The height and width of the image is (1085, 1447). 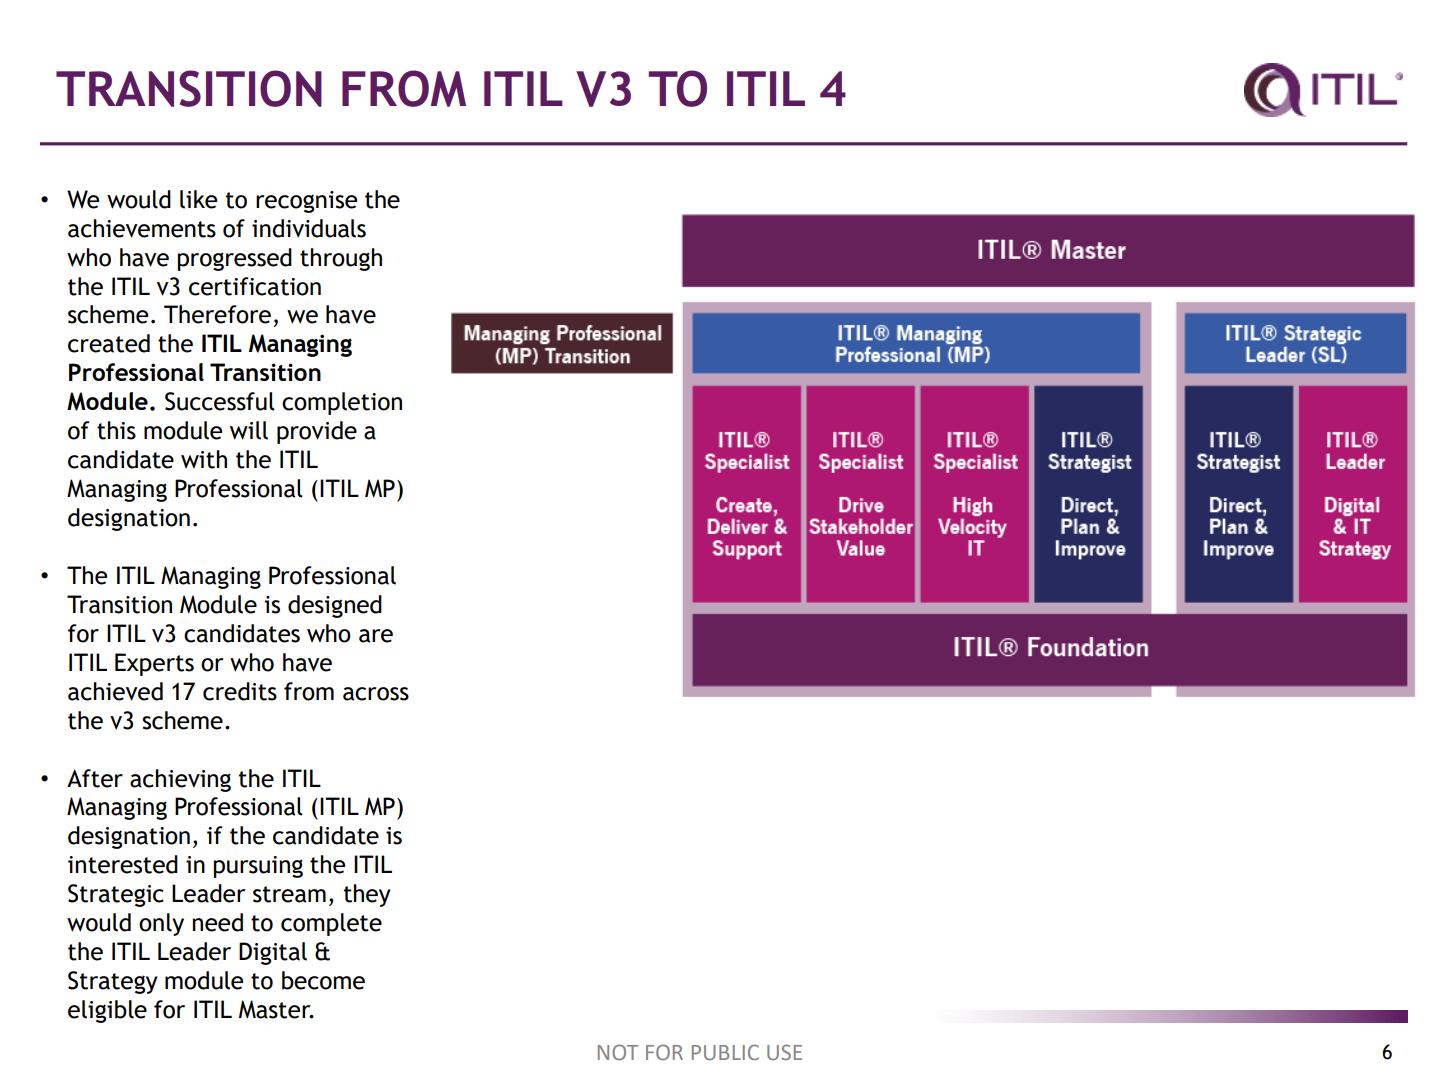 I want to click on completion, so click(x=342, y=403).
